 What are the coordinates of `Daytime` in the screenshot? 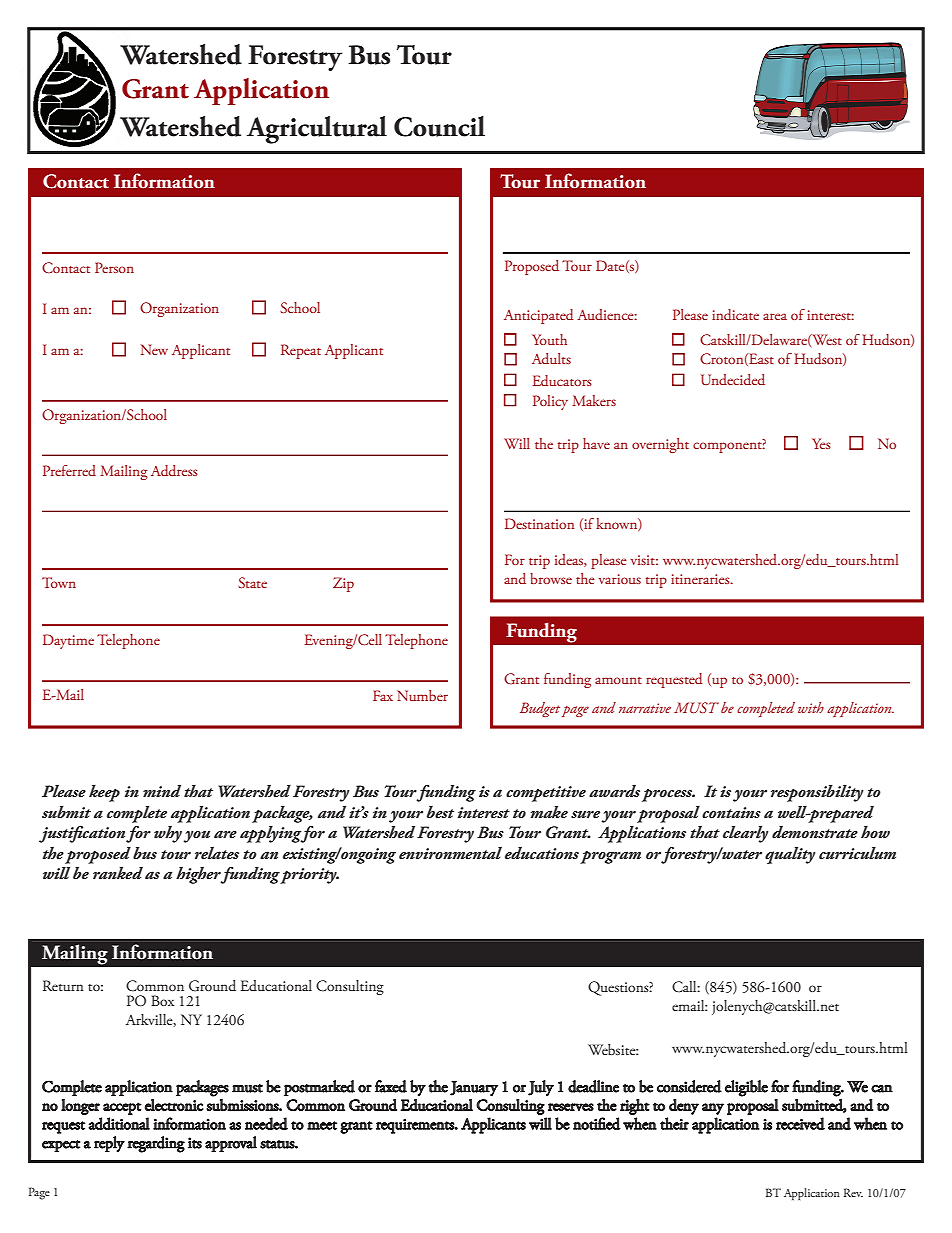 It's located at (68, 641).
